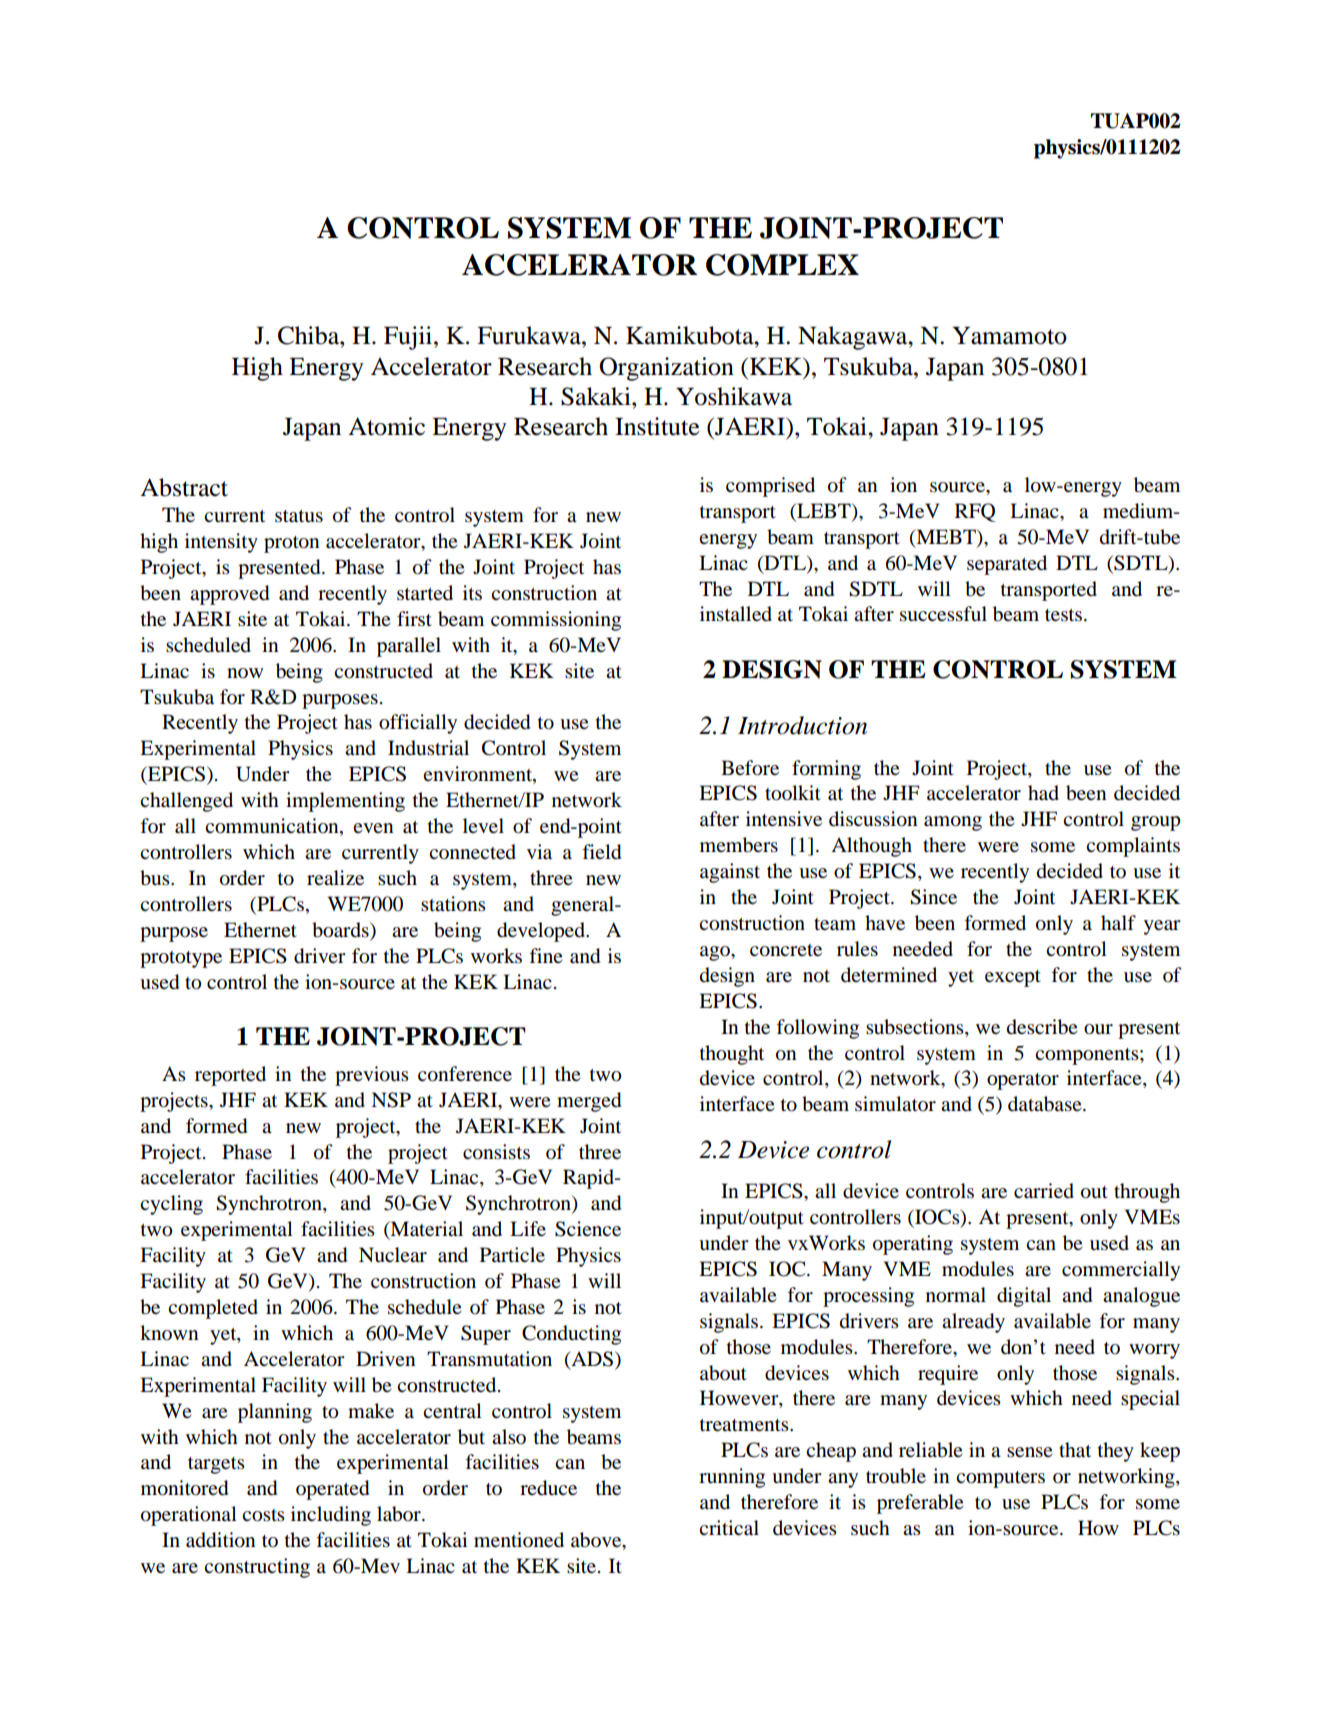 The height and width of the screenshot is (1710, 1322). What do you see at coordinates (750, 768) in the screenshot?
I see `Before` at bounding box center [750, 768].
